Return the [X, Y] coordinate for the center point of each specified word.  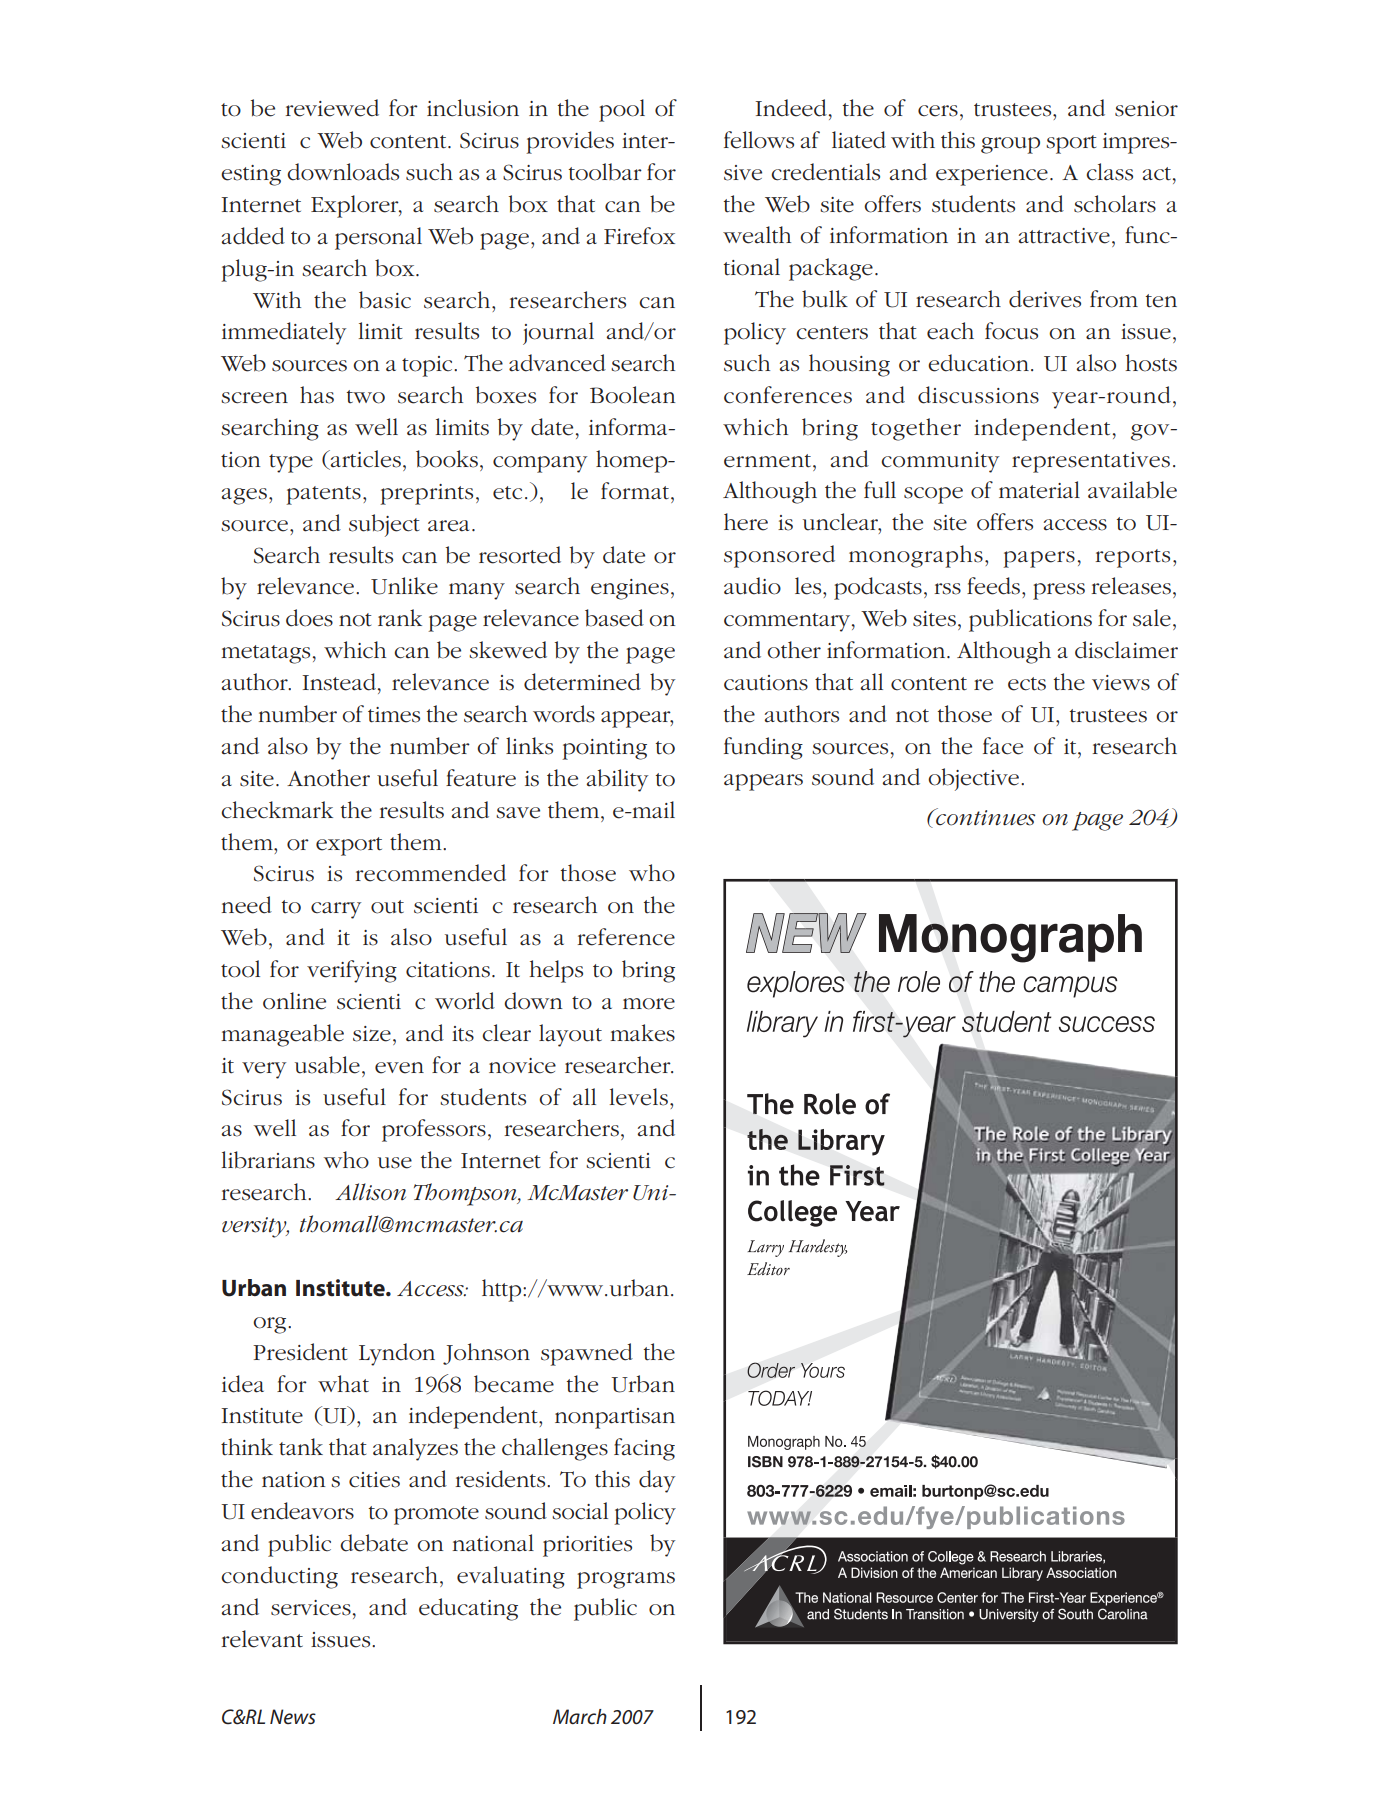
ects [1027, 684]
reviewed [332, 108]
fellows [759, 140]
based [614, 618]
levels [639, 1097]
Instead [339, 682]
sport [1071, 144]
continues [985, 817]
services [311, 1608]
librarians [268, 1160]
